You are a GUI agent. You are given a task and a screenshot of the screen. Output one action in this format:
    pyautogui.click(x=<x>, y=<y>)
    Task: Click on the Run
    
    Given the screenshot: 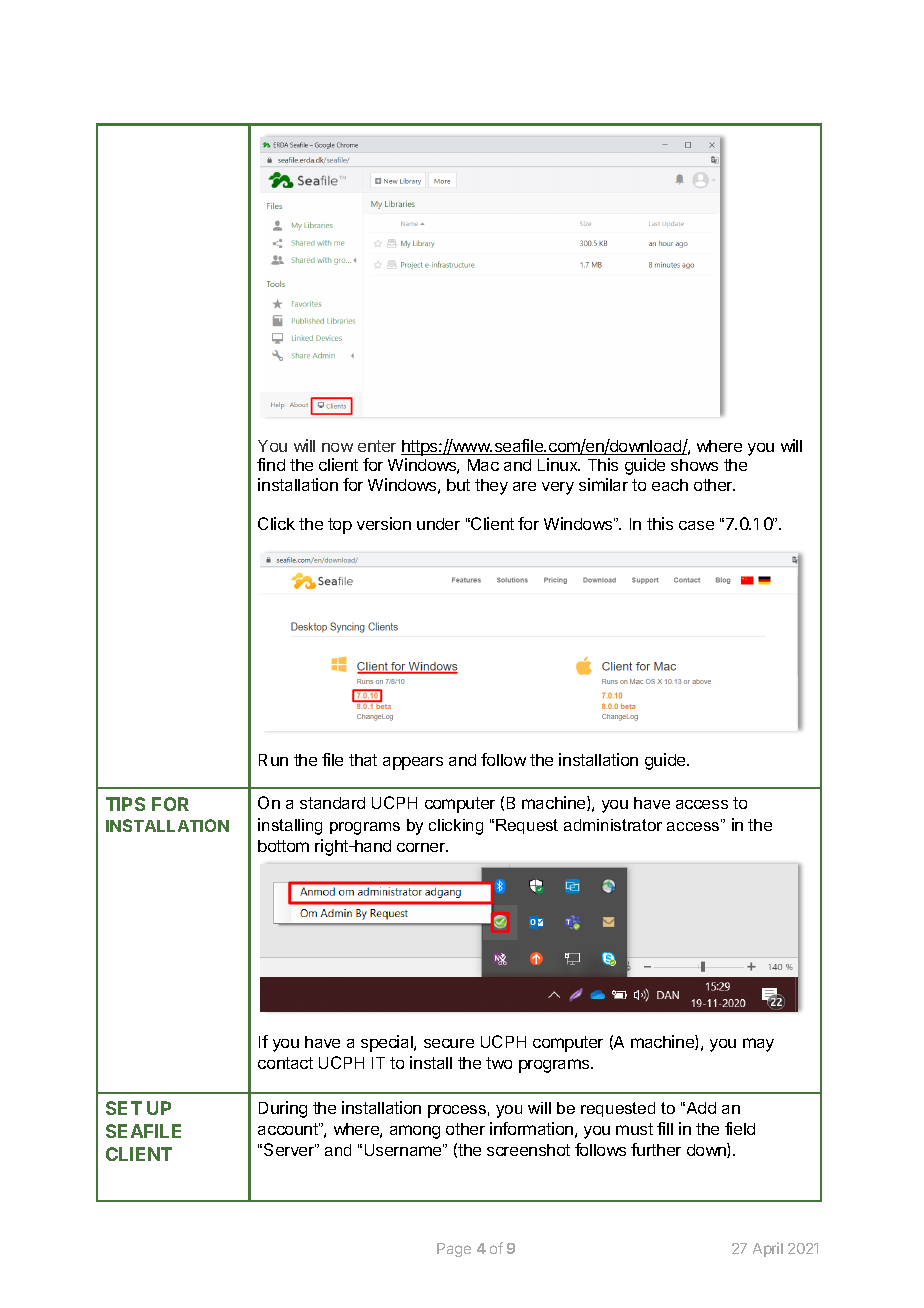 What is the action you would take?
    pyautogui.click(x=273, y=760)
